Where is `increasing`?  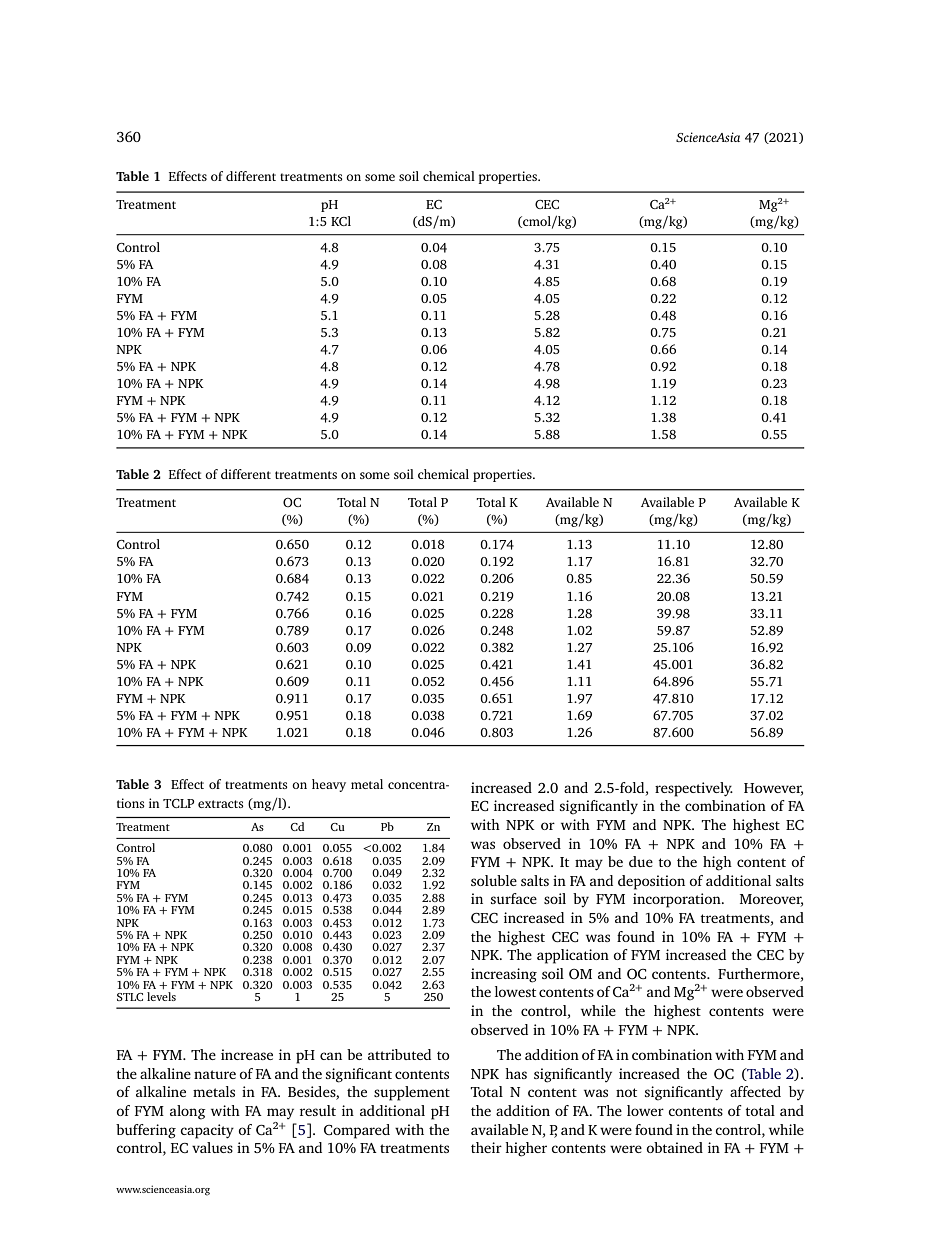
increasing is located at coordinates (504, 975).
